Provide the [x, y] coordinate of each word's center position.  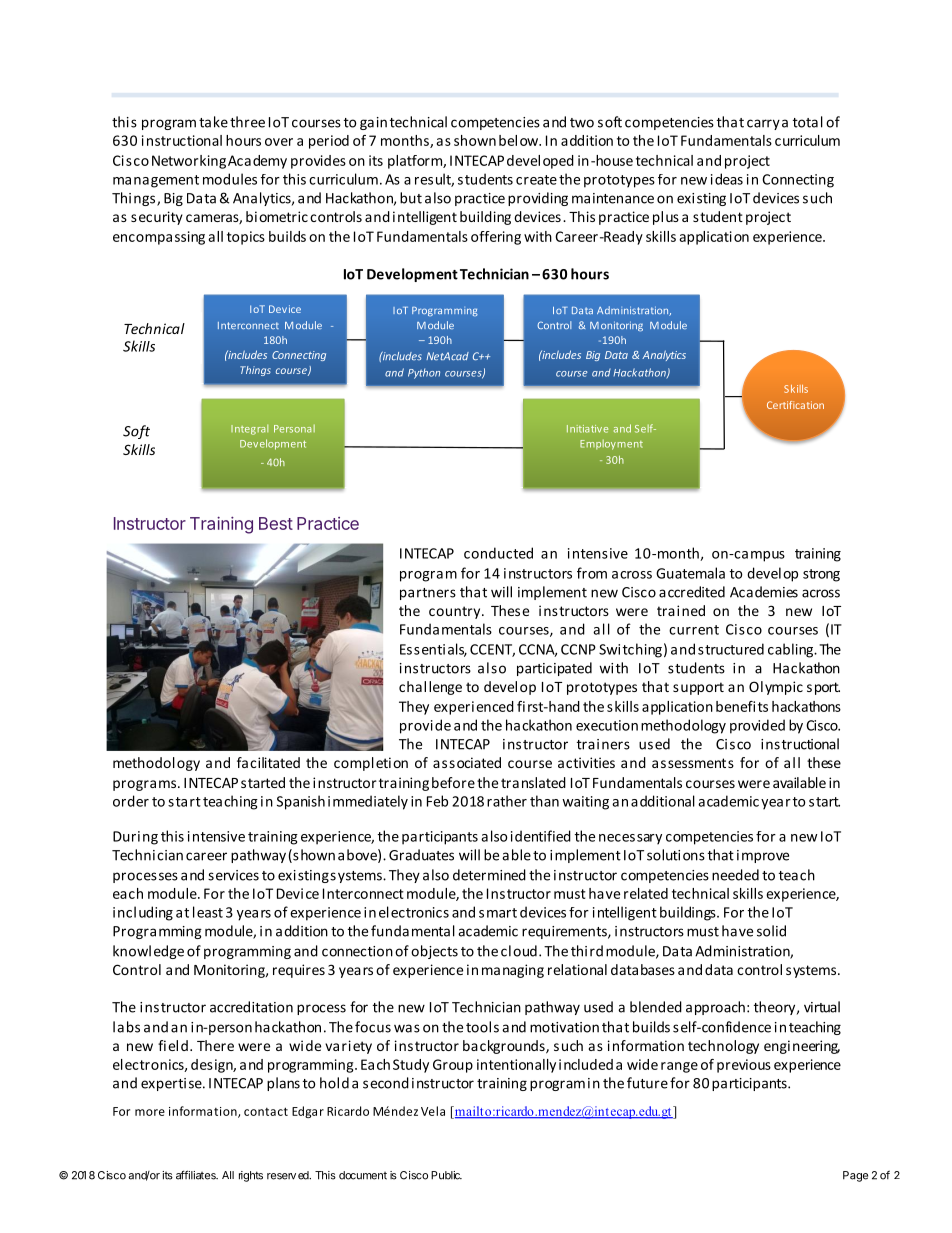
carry [763, 124]
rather [507, 801]
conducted [498, 553]
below [519, 140]
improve [763, 856]
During [135, 838]
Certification [795, 405]
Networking [189, 162]
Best [276, 523]
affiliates [197, 1175]
